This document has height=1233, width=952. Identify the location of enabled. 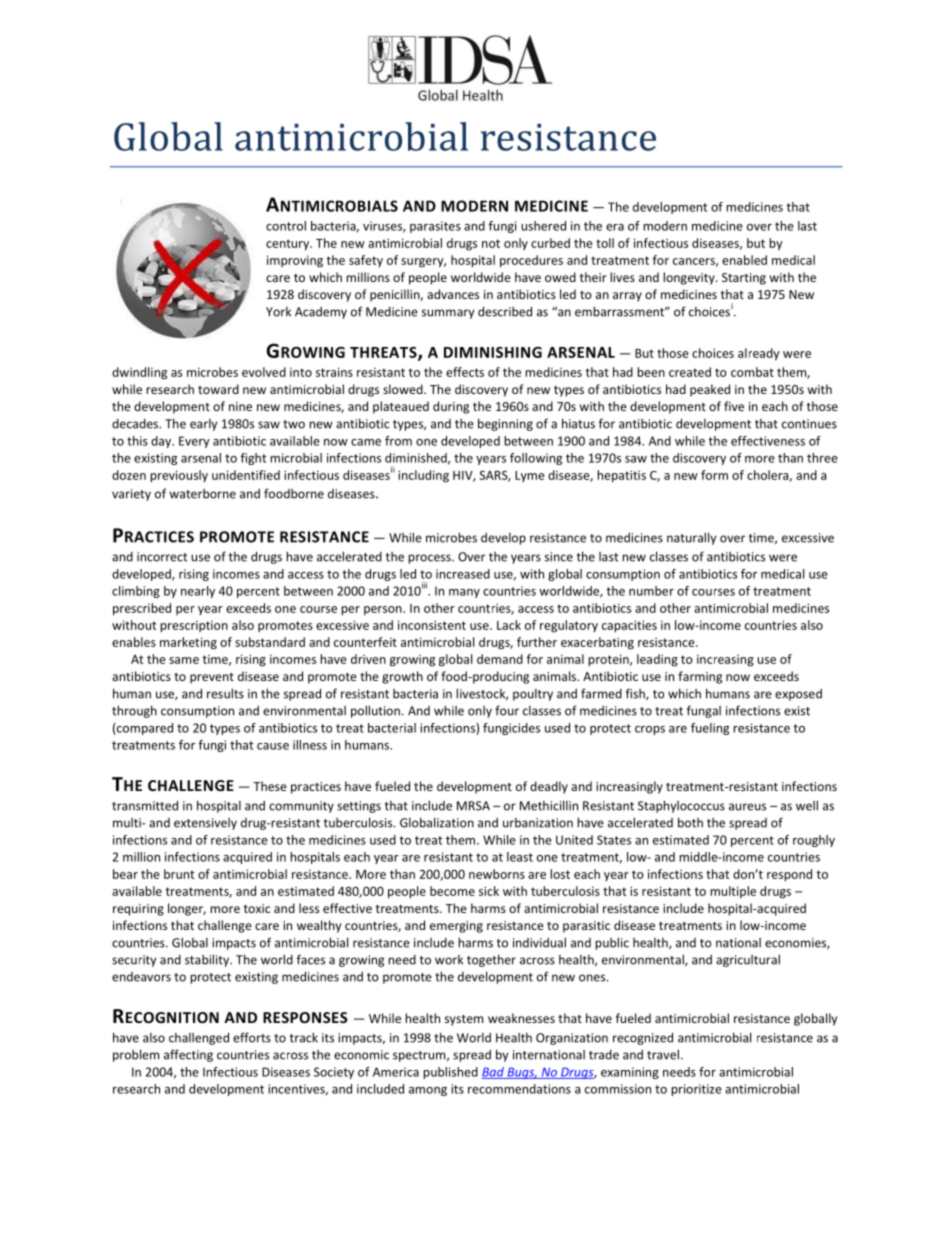
(744, 260).
